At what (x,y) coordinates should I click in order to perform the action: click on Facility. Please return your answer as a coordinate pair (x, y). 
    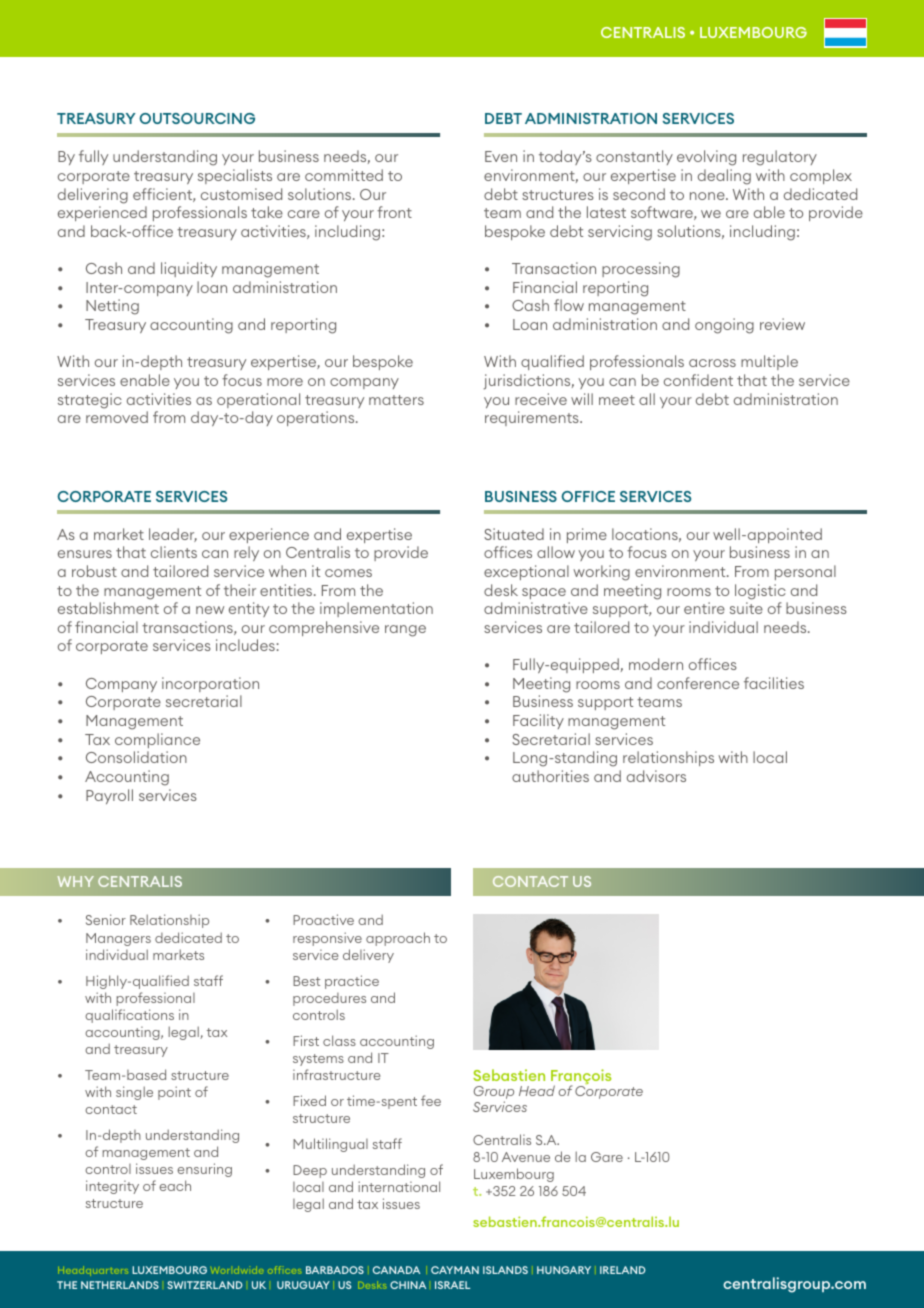
    Looking at the image, I should click on (538, 721).
